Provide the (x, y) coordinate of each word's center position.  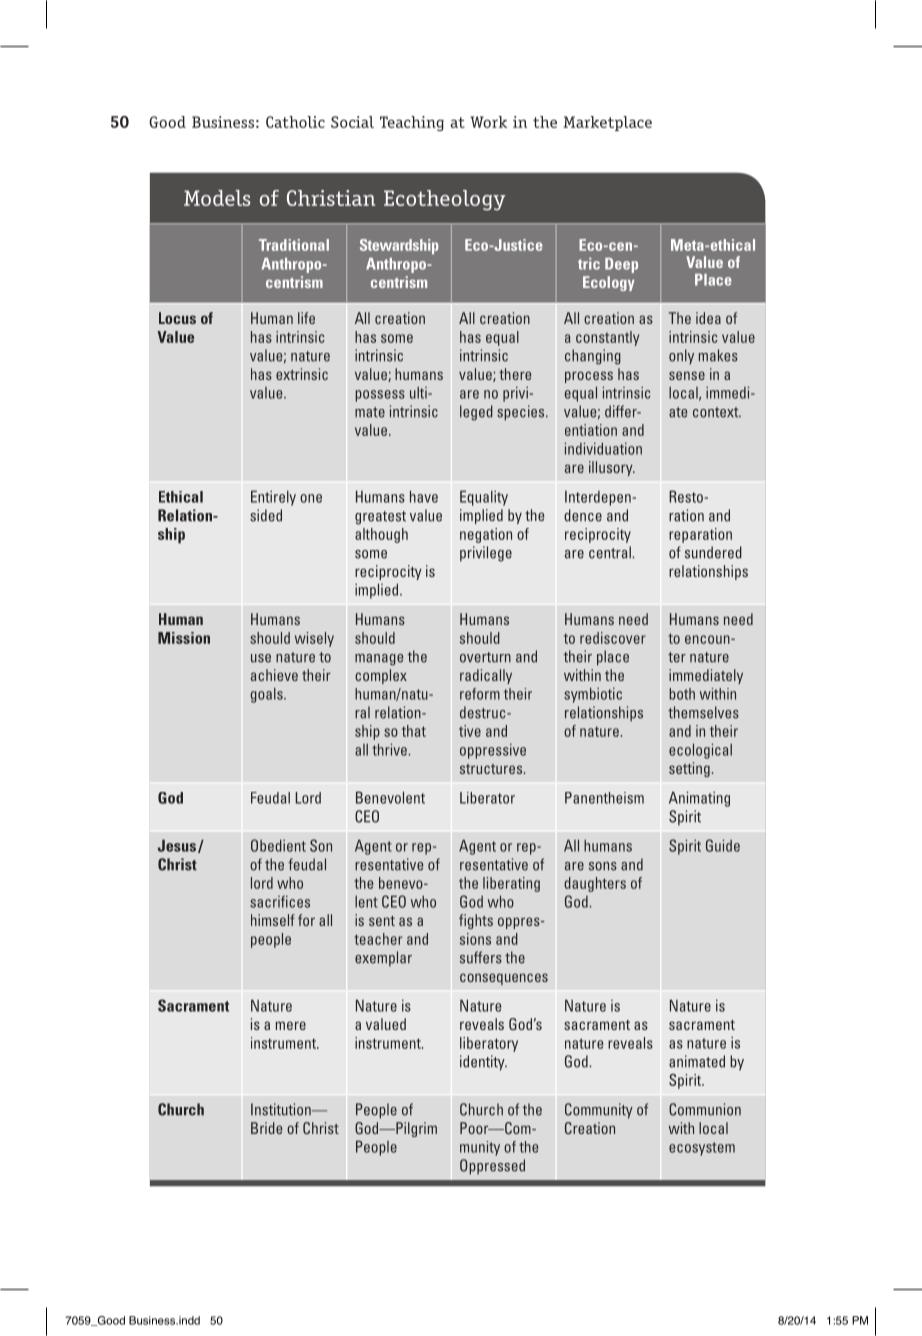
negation (486, 535)
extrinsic (302, 374)
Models (217, 198)
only (681, 357)
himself (273, 920)
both (682, 694)
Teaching (412, 123)
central (611, 552)
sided (266, 515)
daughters (595, 884)
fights (476, 921)
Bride (266, 1128)
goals (267, 695)
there (515, 374)
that (414, 731)
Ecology (609, 283)
